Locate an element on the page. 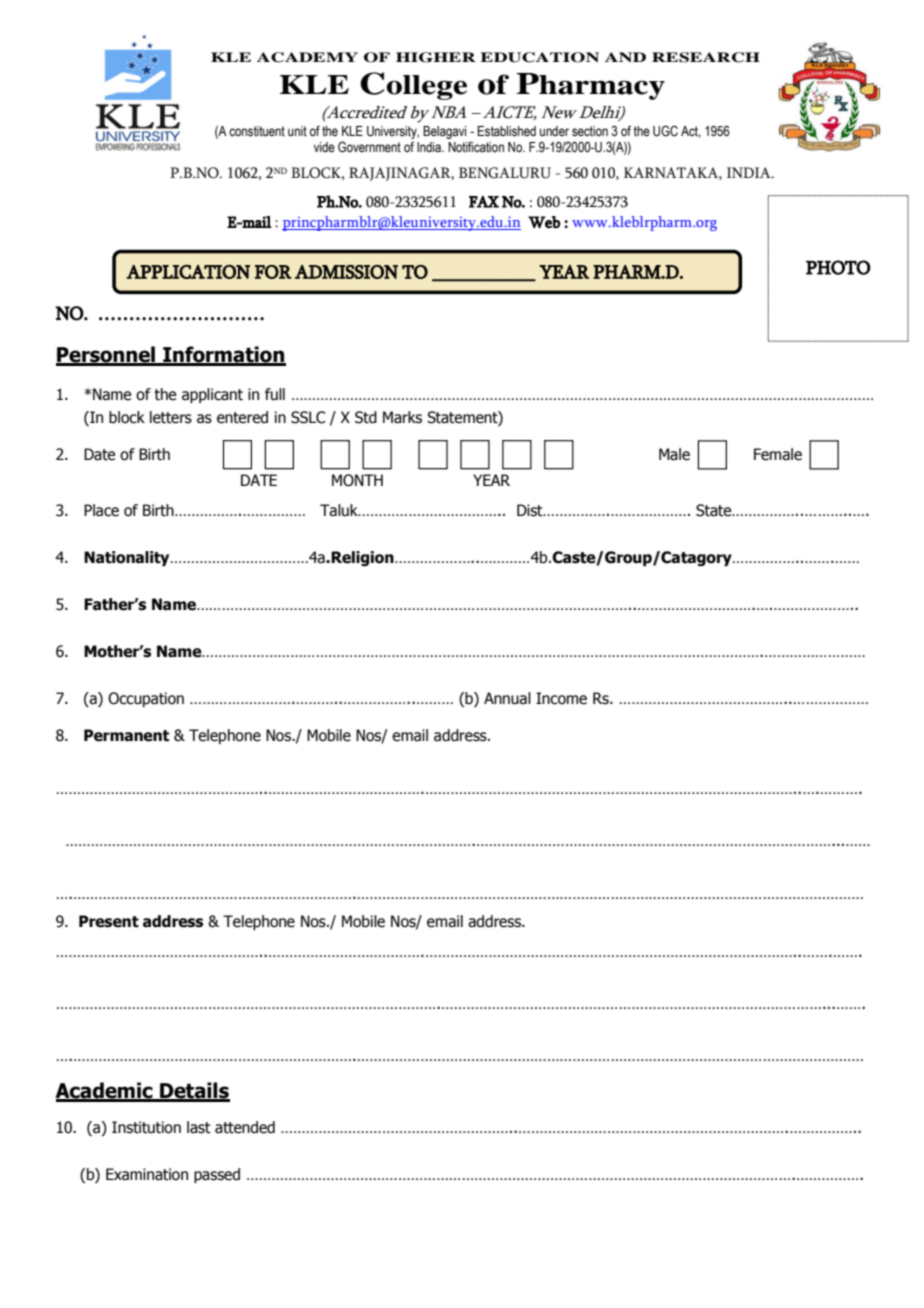 Image resolution: width=924 pixels, height=1308 pixels. letters is located at coordinates (171, 417).
